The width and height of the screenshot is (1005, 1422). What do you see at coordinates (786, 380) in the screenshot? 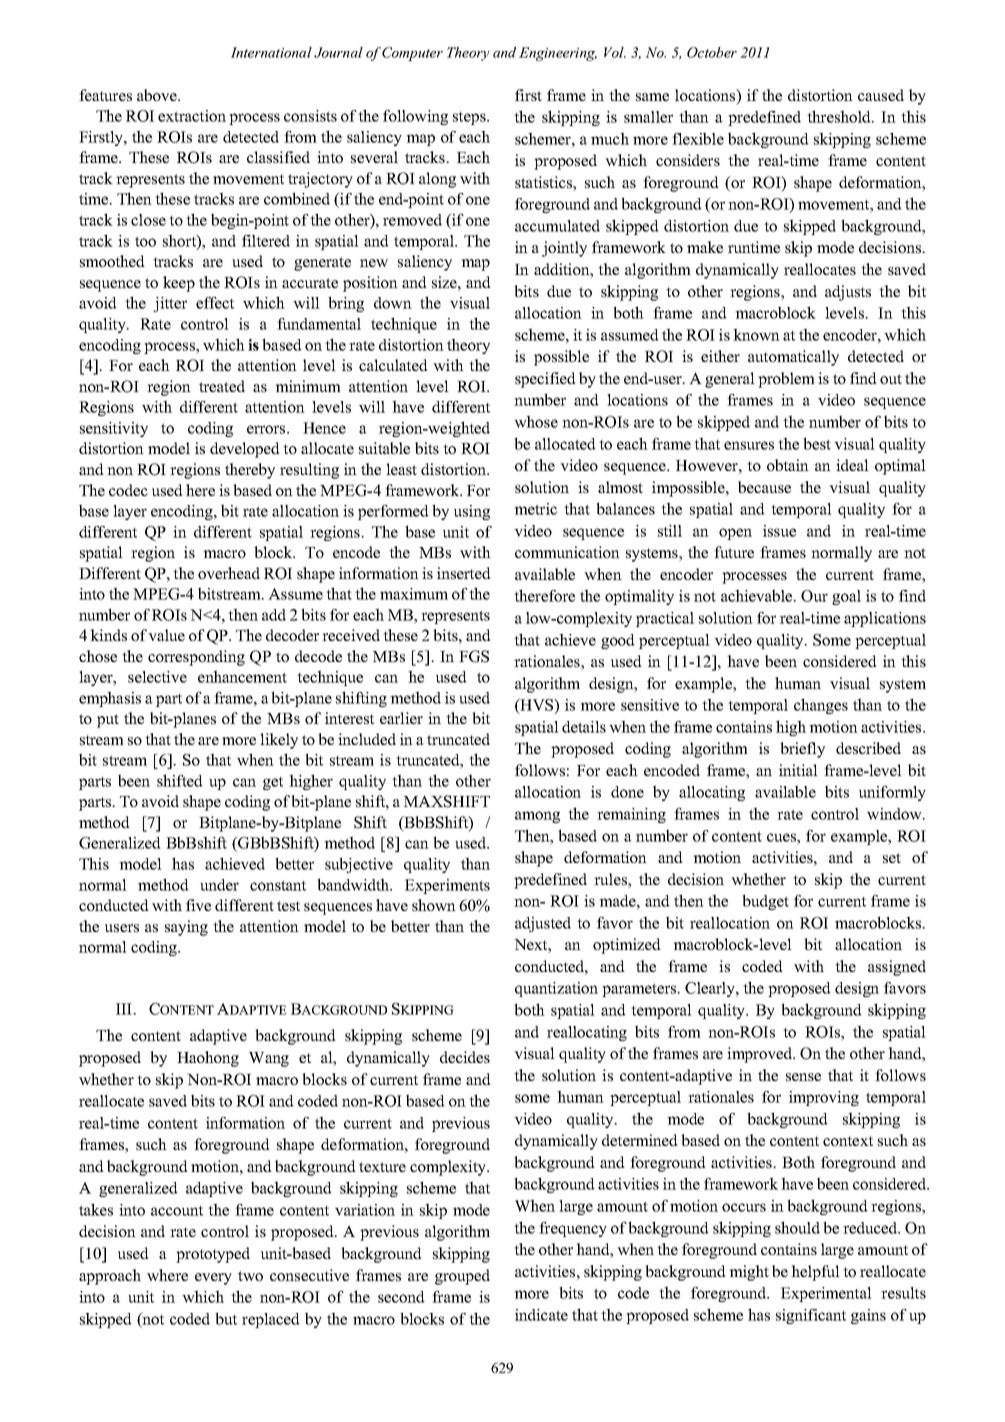
I see `problem` at bounding box center [786, 380].
